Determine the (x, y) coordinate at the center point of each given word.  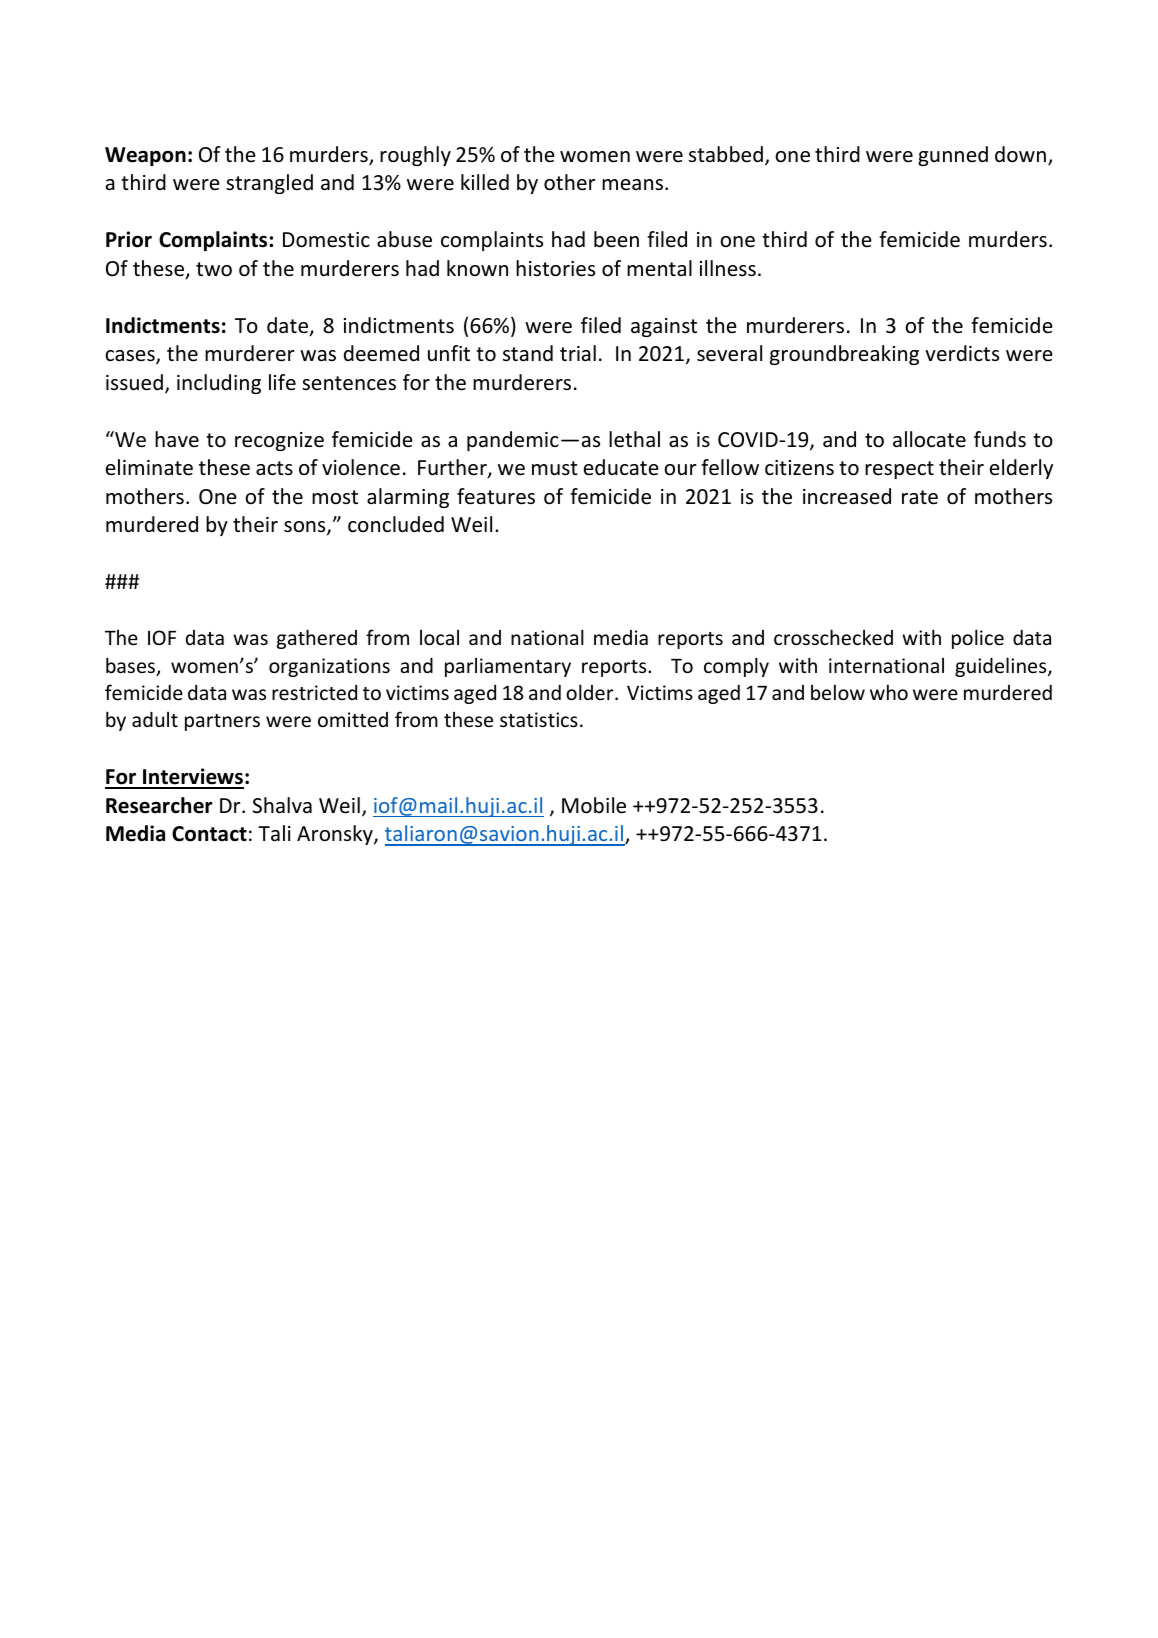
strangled (269, 184)
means (634, 184)
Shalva (282, 805)
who (889, 692)
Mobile (594, 805)
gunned (953, 156)
